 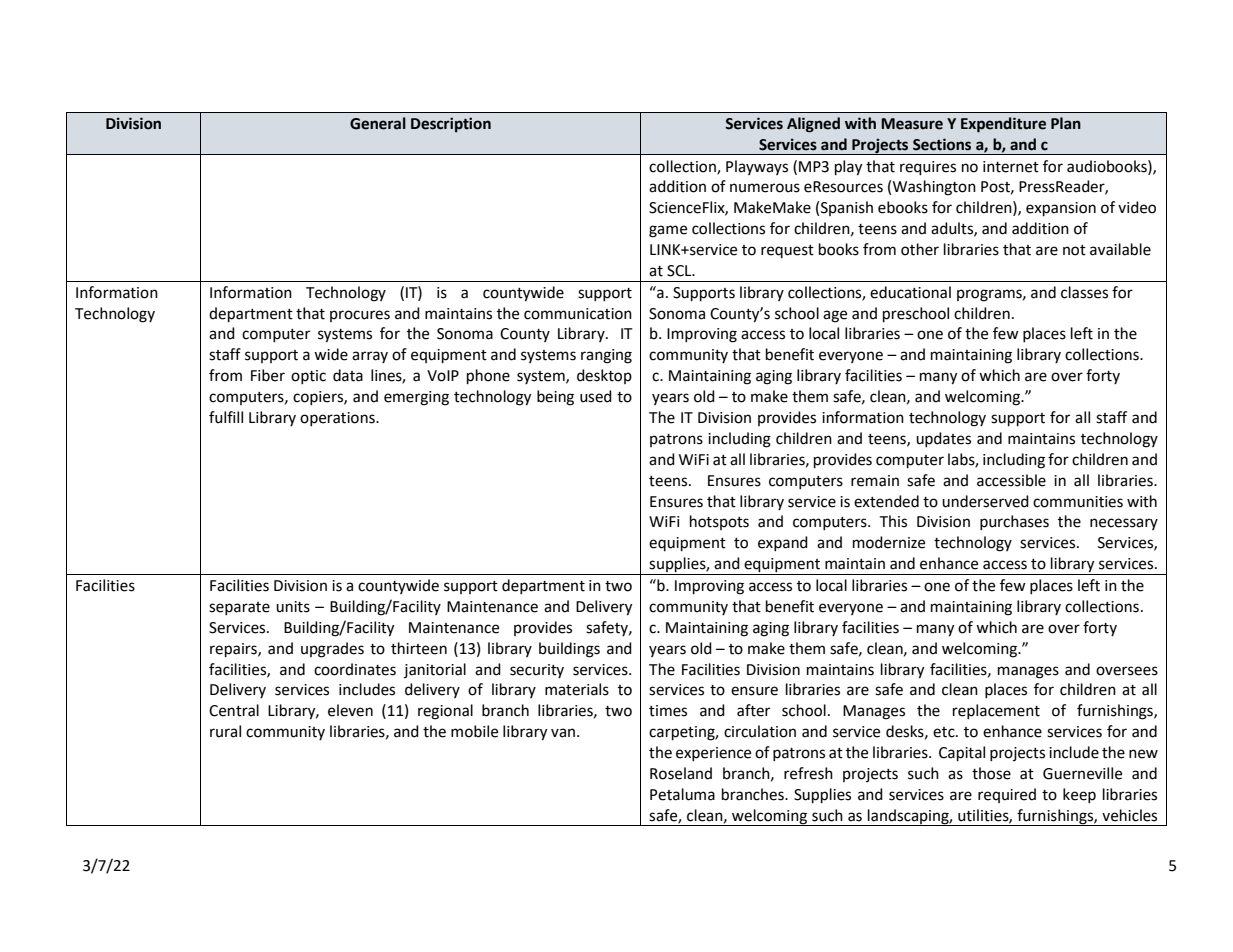 I want to click on General, so click(x=378, y=123).
